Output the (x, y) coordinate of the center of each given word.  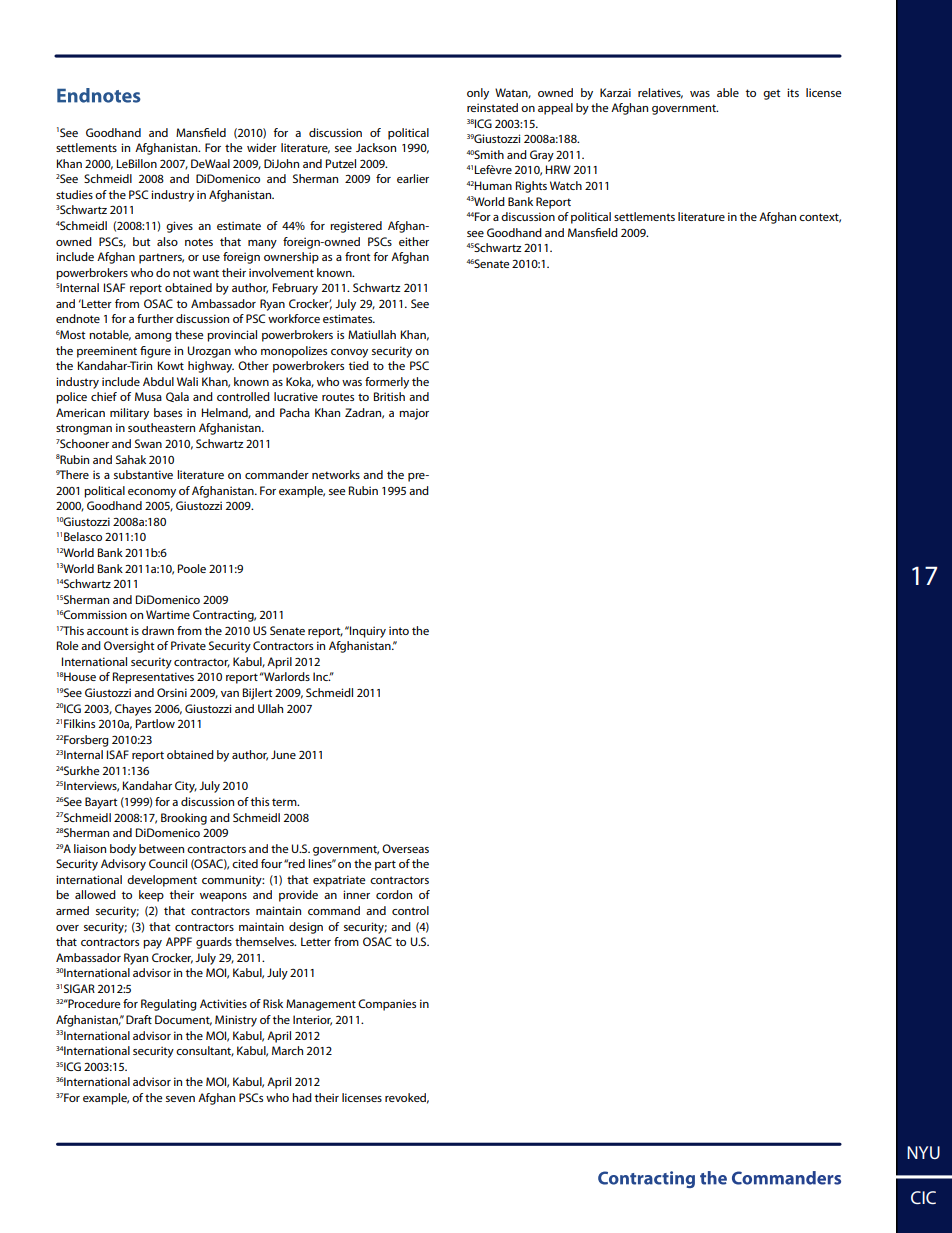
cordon (394, 894)
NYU (923, 1152)
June (283, 754)
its (793, 92)
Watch (566, 185)
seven (180, 1099)
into (399, 630)
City (186, 787)
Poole (192, 568)
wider (262, 147)
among (153, 337)
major (414, 414)
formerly (387, 383)
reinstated (492, 107)
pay (152, 944)
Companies (387, 1005)
